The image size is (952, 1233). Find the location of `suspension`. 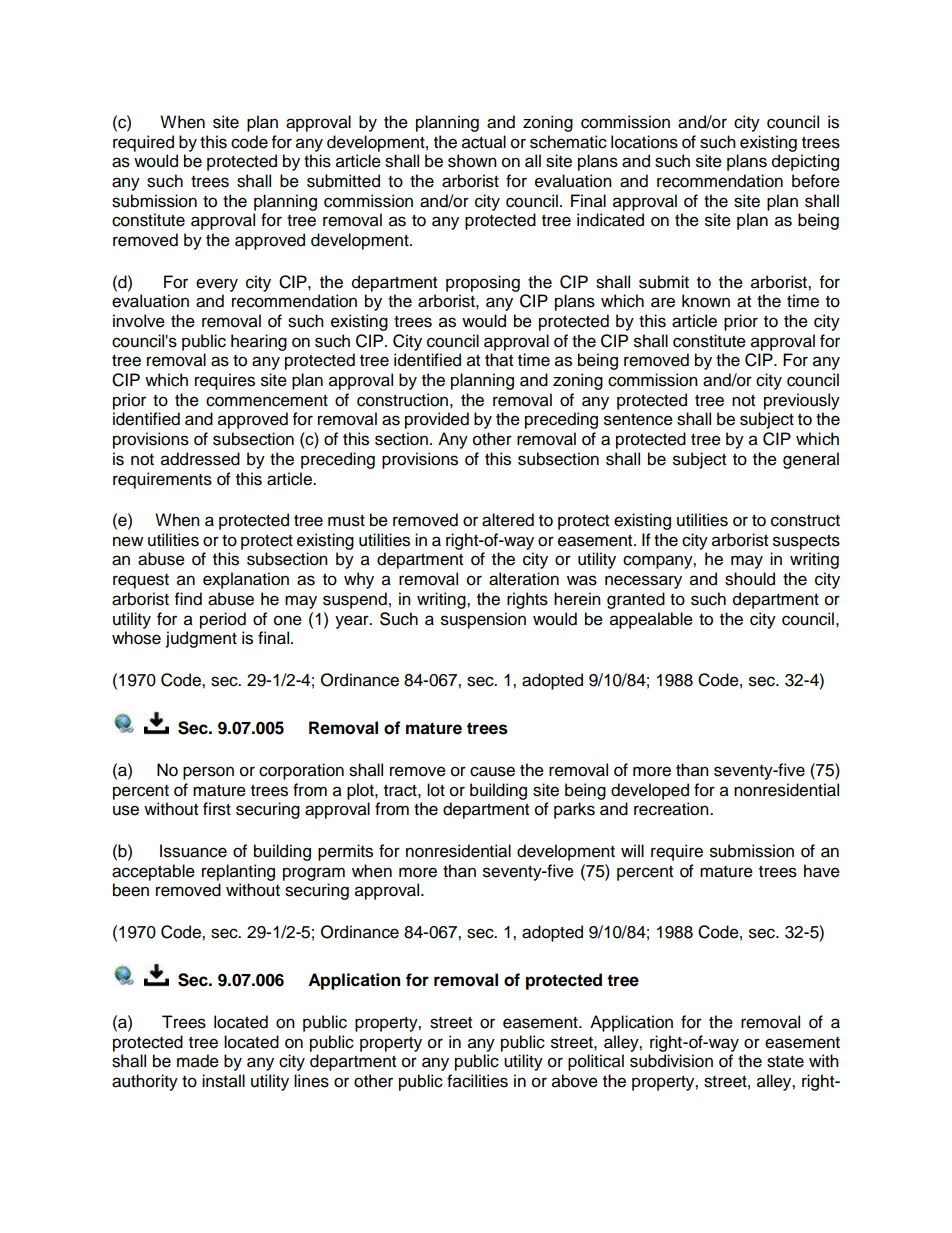

suspension is located at coordinates (483, 620).
